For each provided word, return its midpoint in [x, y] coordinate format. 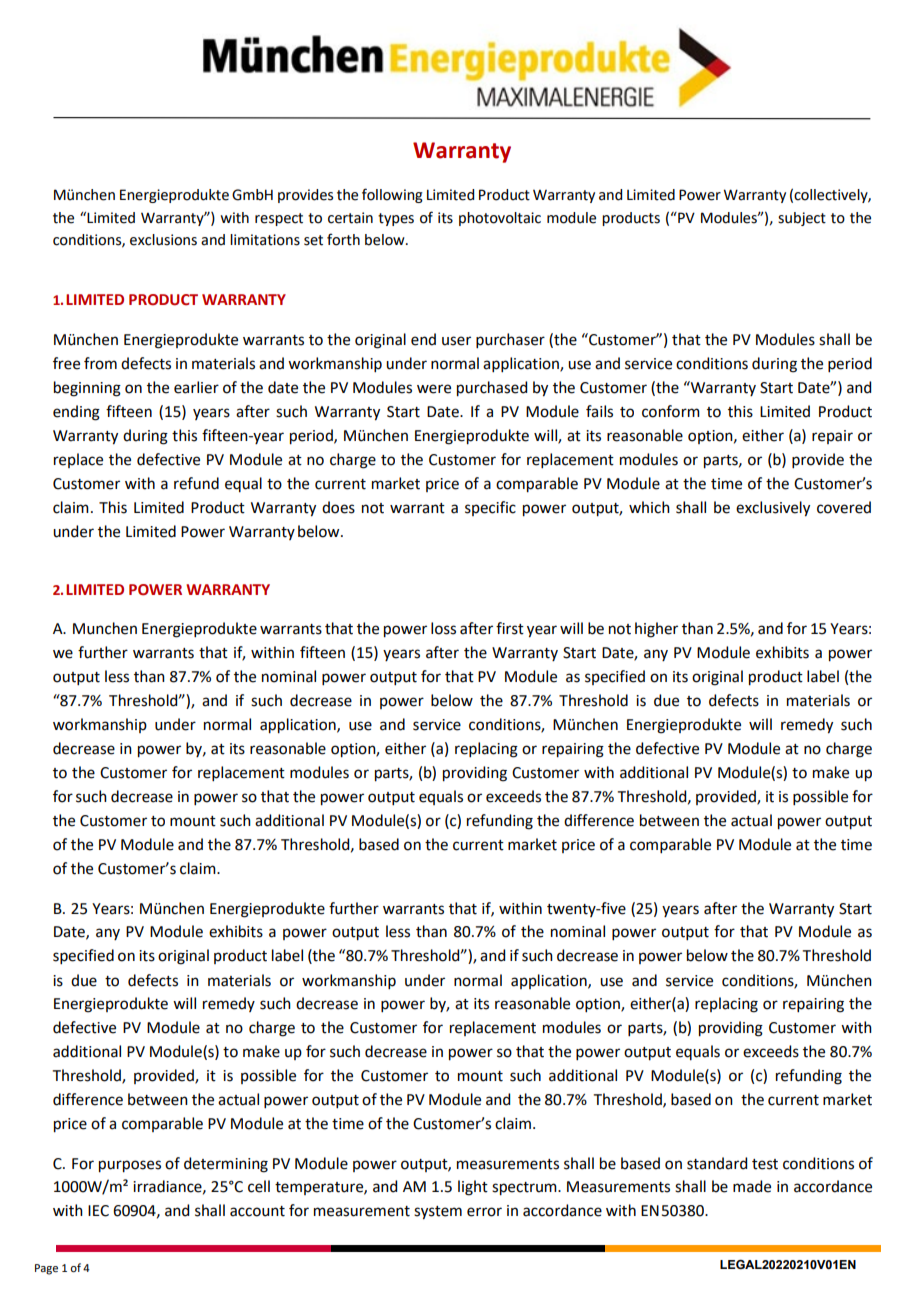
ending [76, 413]
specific [490, 508]
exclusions [163, 240]
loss [443, 628]
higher [656, 630]
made [752, 1186]
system [438, 1213]
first [510, 628]
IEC [98, 1211]
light [473, 1188]
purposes [130, 1166]
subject [802, 219]
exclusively [773, 509]
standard [717, 1163]
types [396, 219]
